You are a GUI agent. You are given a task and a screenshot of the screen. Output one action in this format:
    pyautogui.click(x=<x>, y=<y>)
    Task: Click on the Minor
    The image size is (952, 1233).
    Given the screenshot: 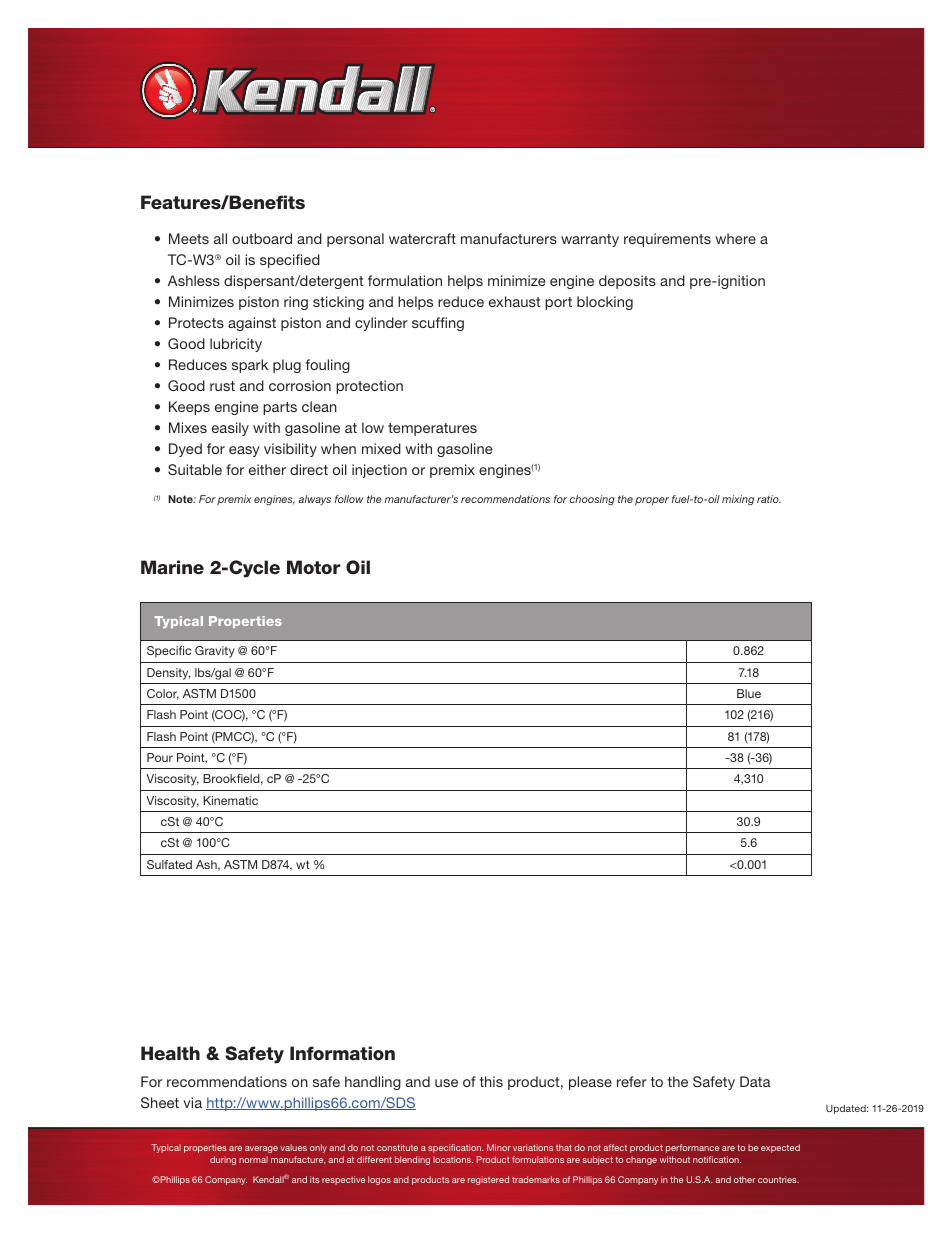 What is the action you would take?
    pyautogui.click(x=499, y=1147)
